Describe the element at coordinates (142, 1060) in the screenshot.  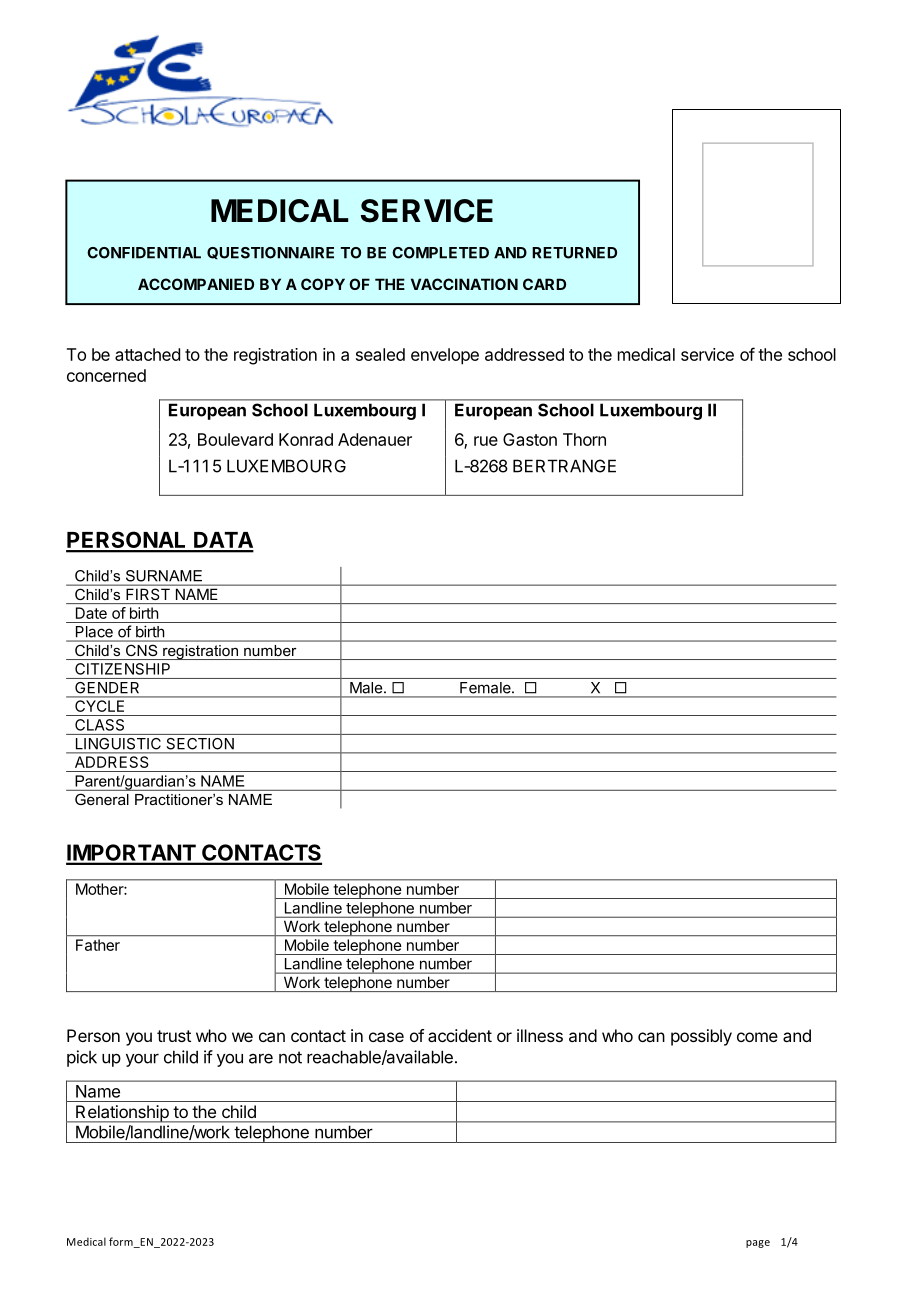
I see `your` at that location.
